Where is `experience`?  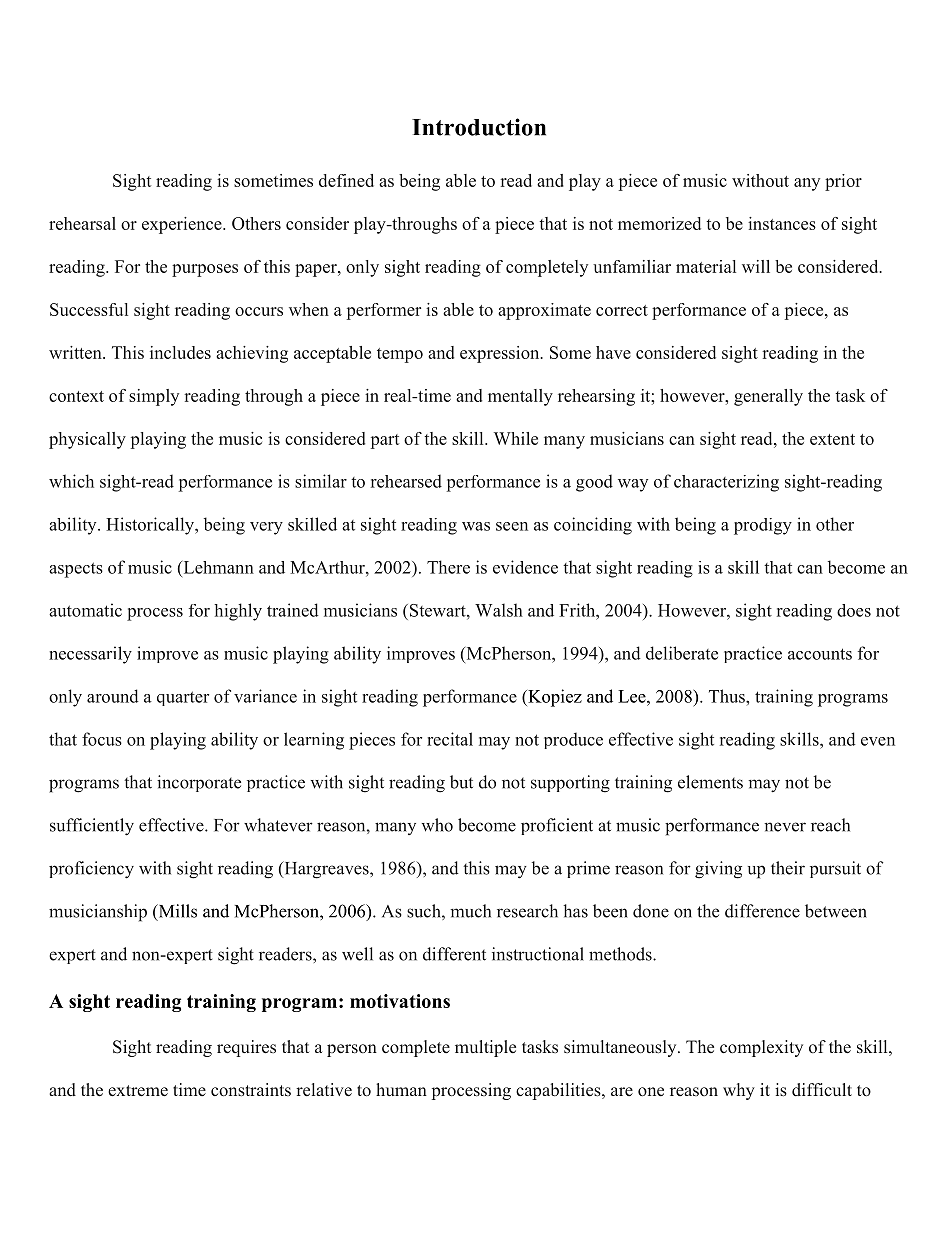 experience is located at coordinates (183, 225).
